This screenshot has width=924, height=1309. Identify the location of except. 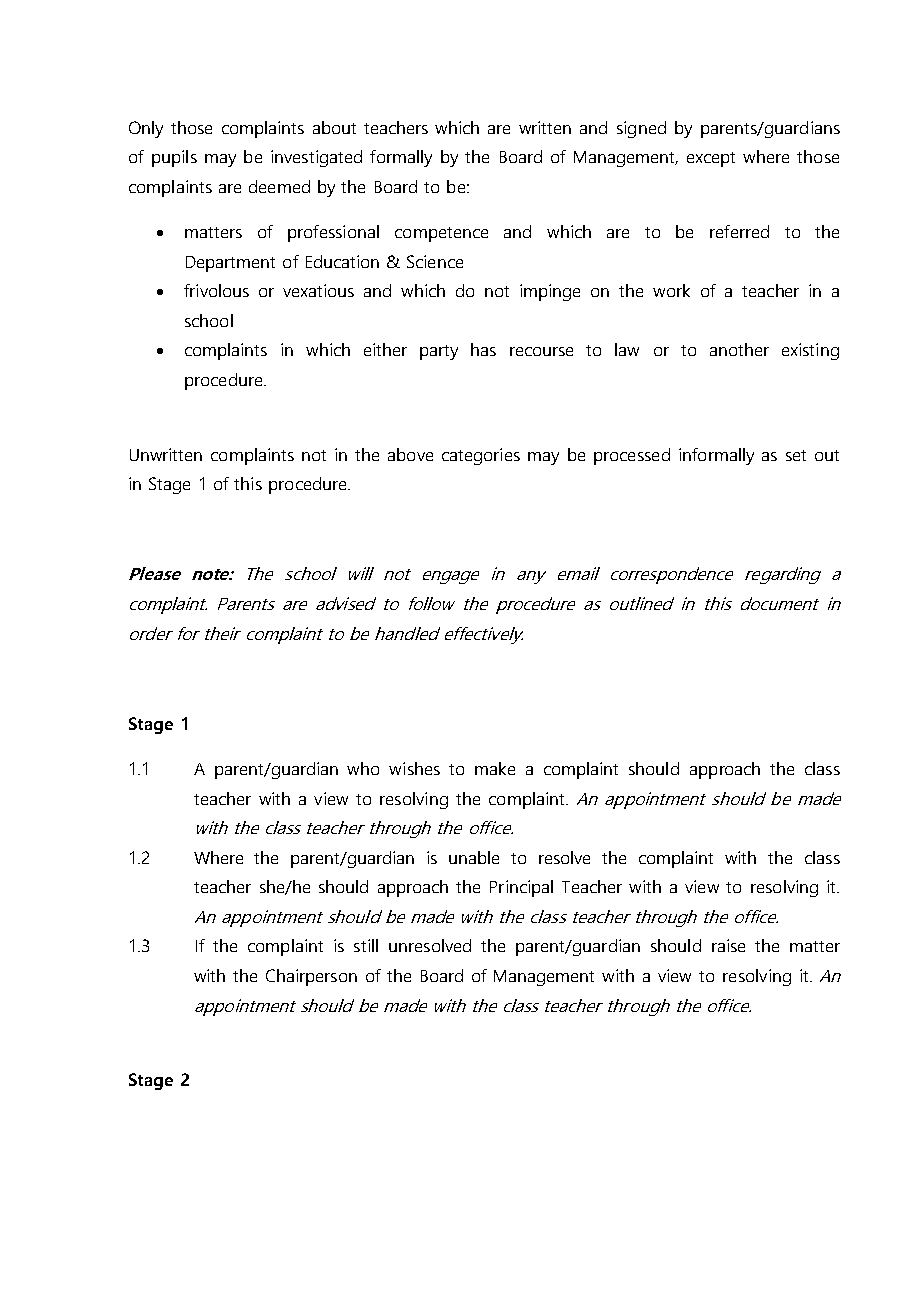
(711, 159).
